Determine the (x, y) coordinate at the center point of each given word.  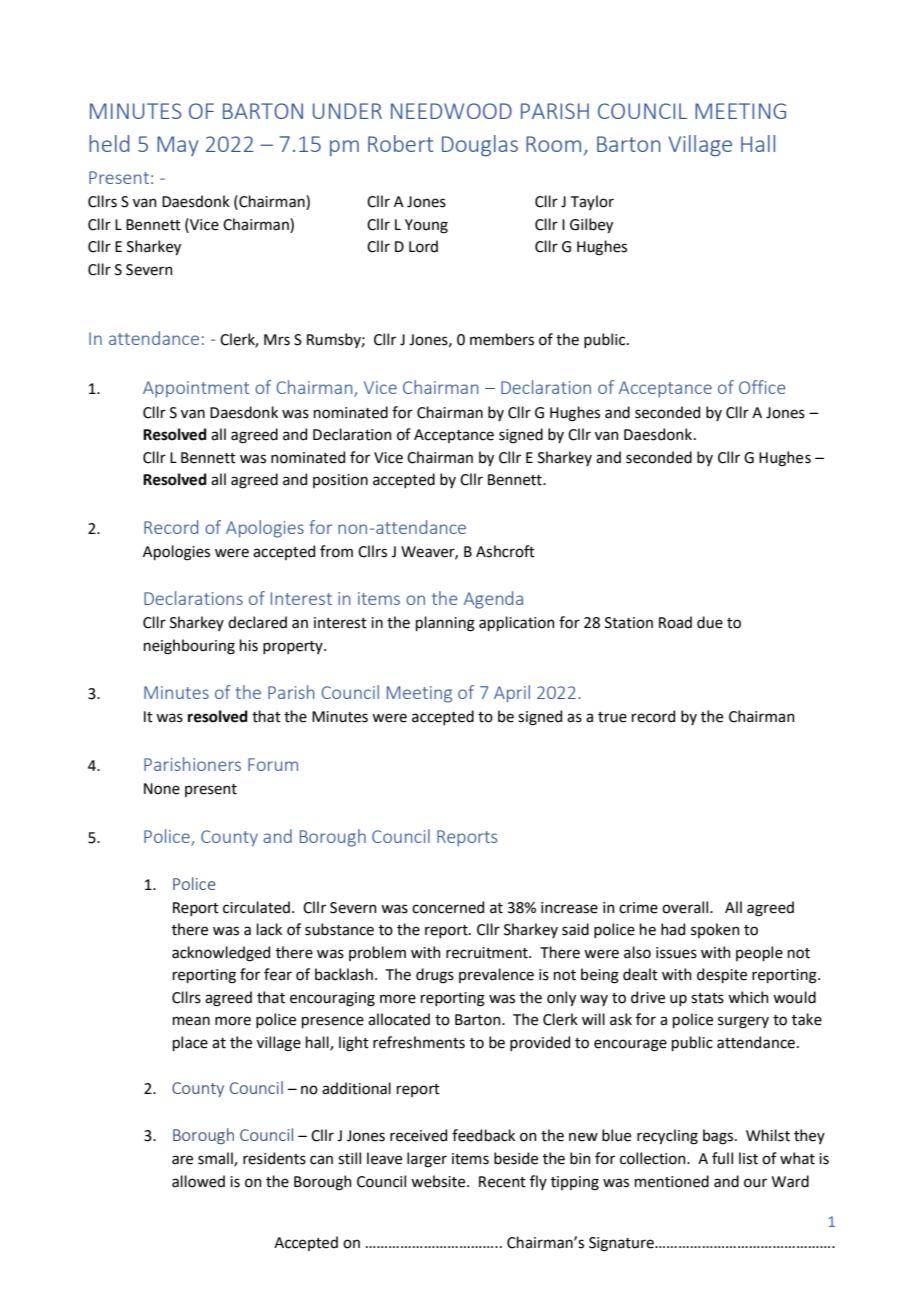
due (710, 622)
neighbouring (189, 647)
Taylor (592, 202)
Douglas (480, 145)
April (512, 694)
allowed (198, 1181)
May (177, 146)
